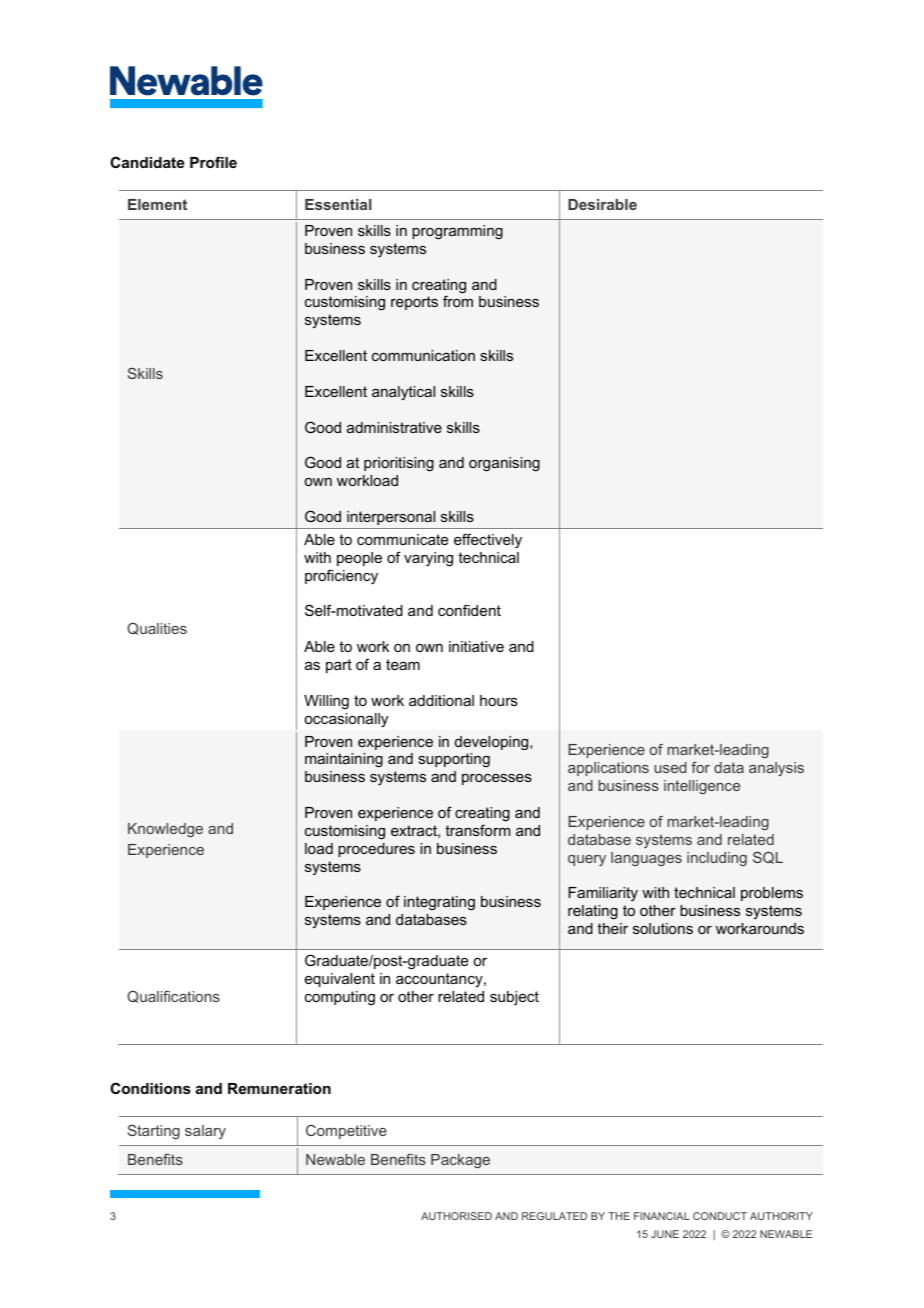  I want to click on programming, so click(457, 232).
